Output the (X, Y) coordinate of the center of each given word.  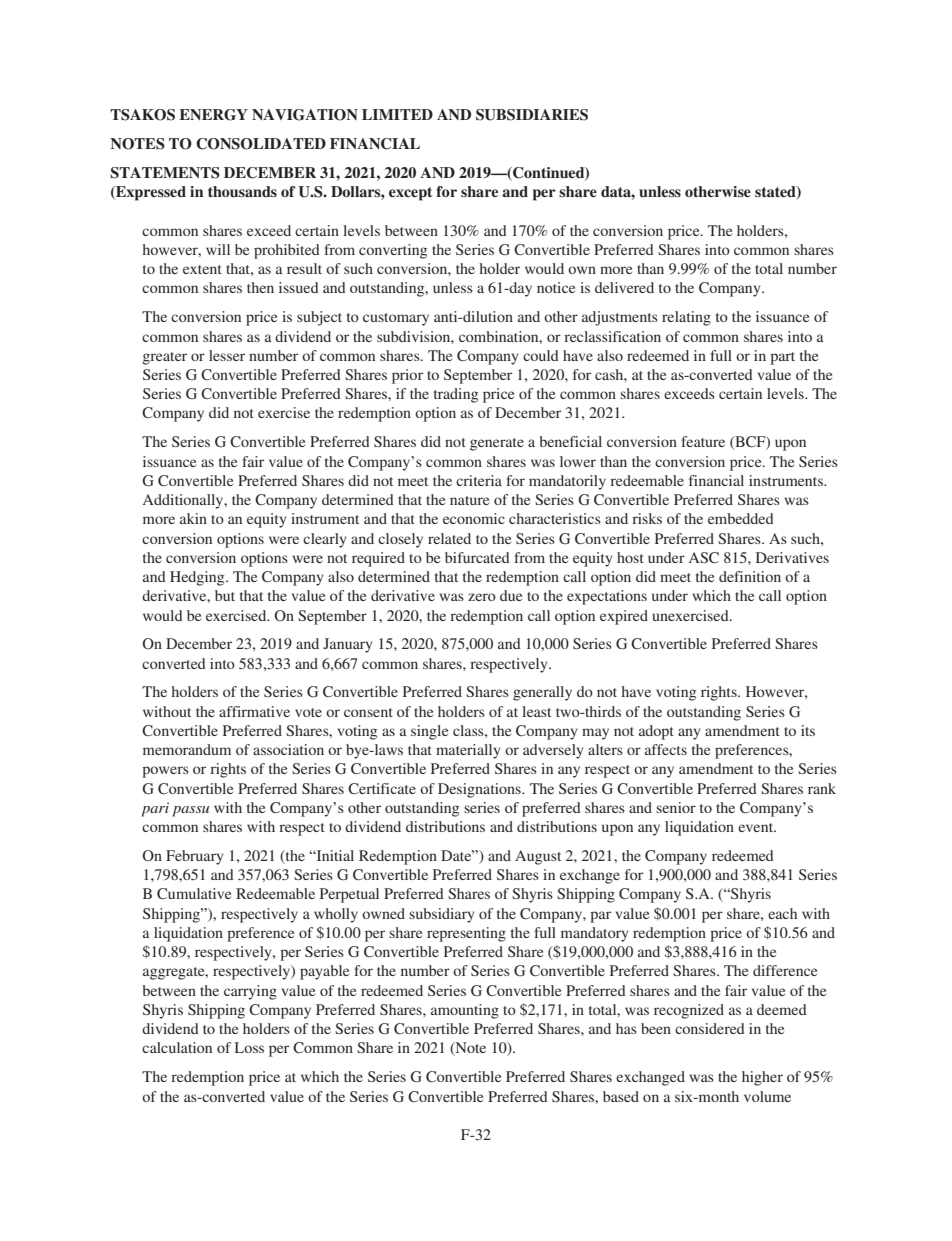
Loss (249, 1047)
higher (762, 1078)
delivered (624, 287)
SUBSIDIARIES (532, 115)
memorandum (187, 749)
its (808, 730)
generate (497, 444)
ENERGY (214, 115)
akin (193, 518)
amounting (465, 1011)
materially (468, 751)
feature (703, 441)
